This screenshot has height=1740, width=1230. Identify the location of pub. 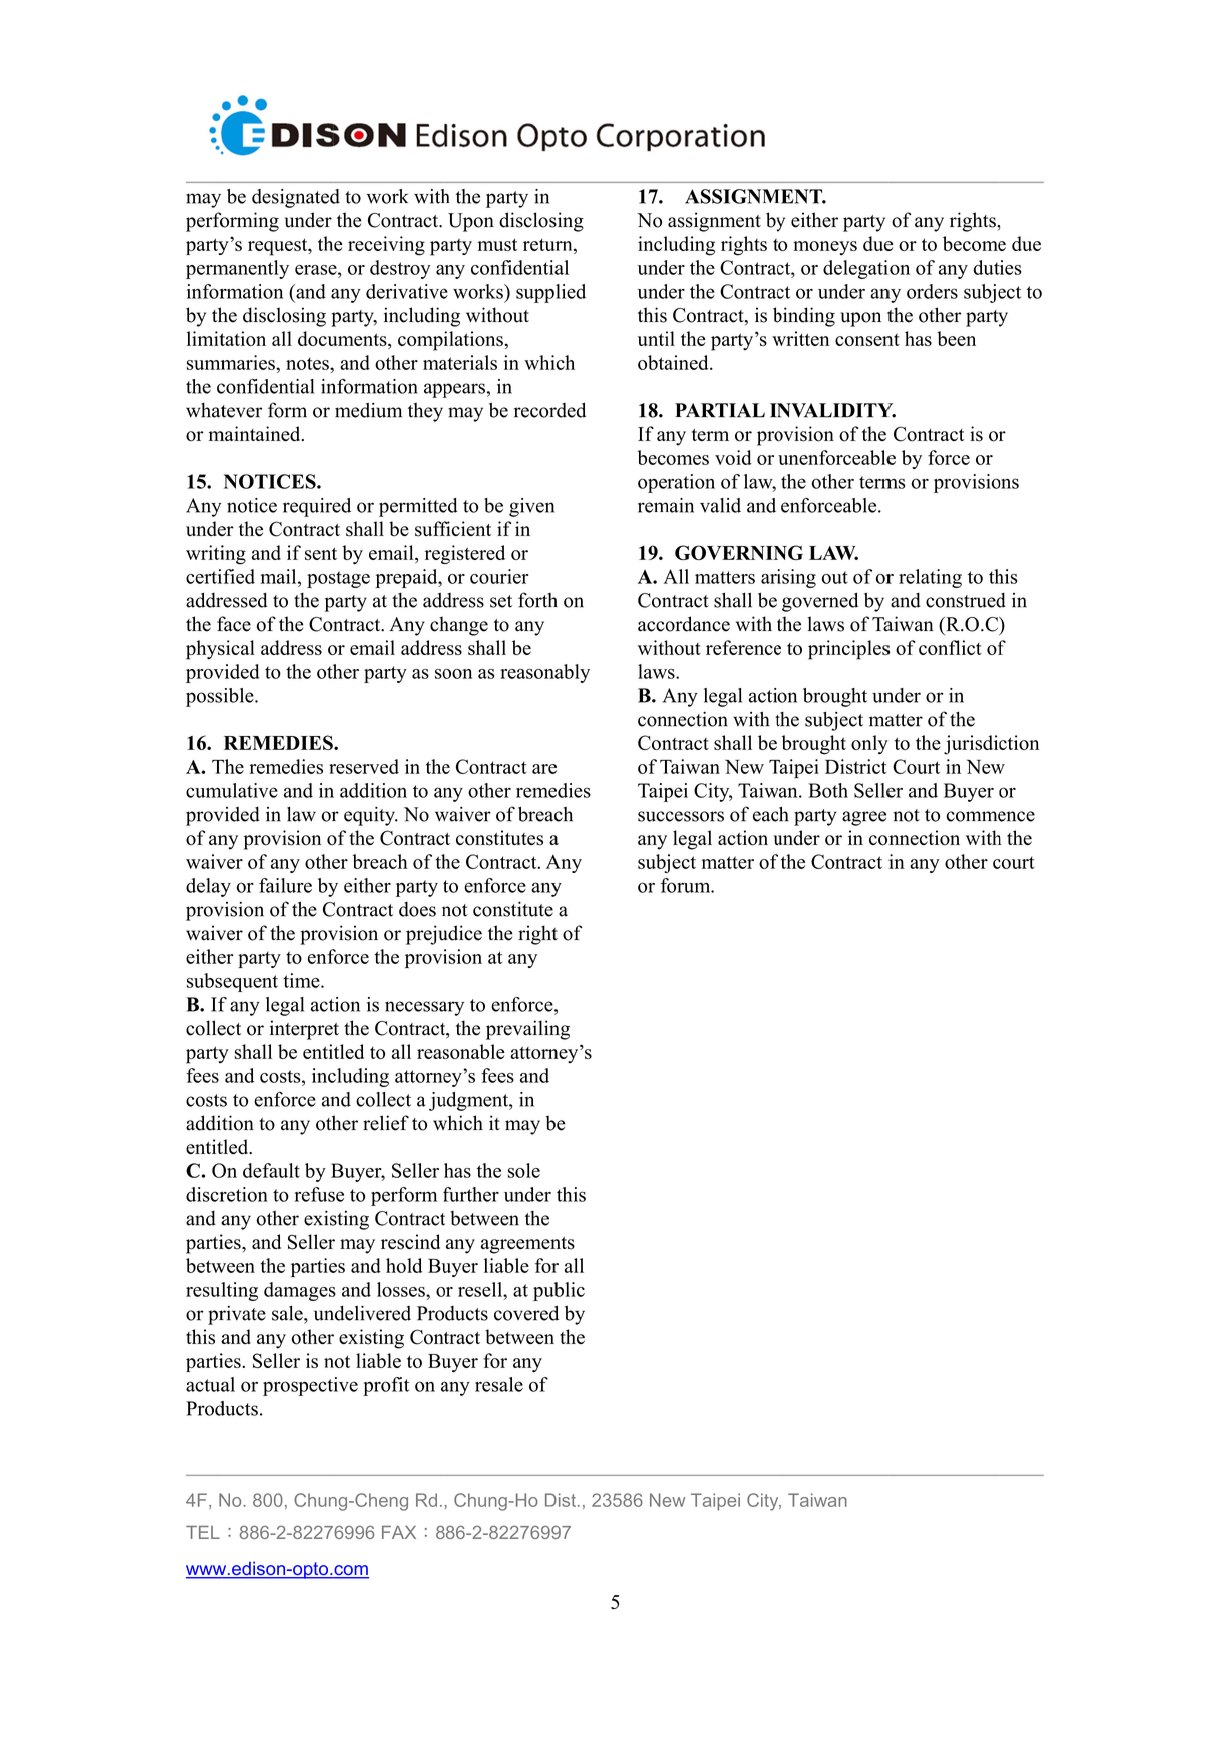
(549, 1291).
